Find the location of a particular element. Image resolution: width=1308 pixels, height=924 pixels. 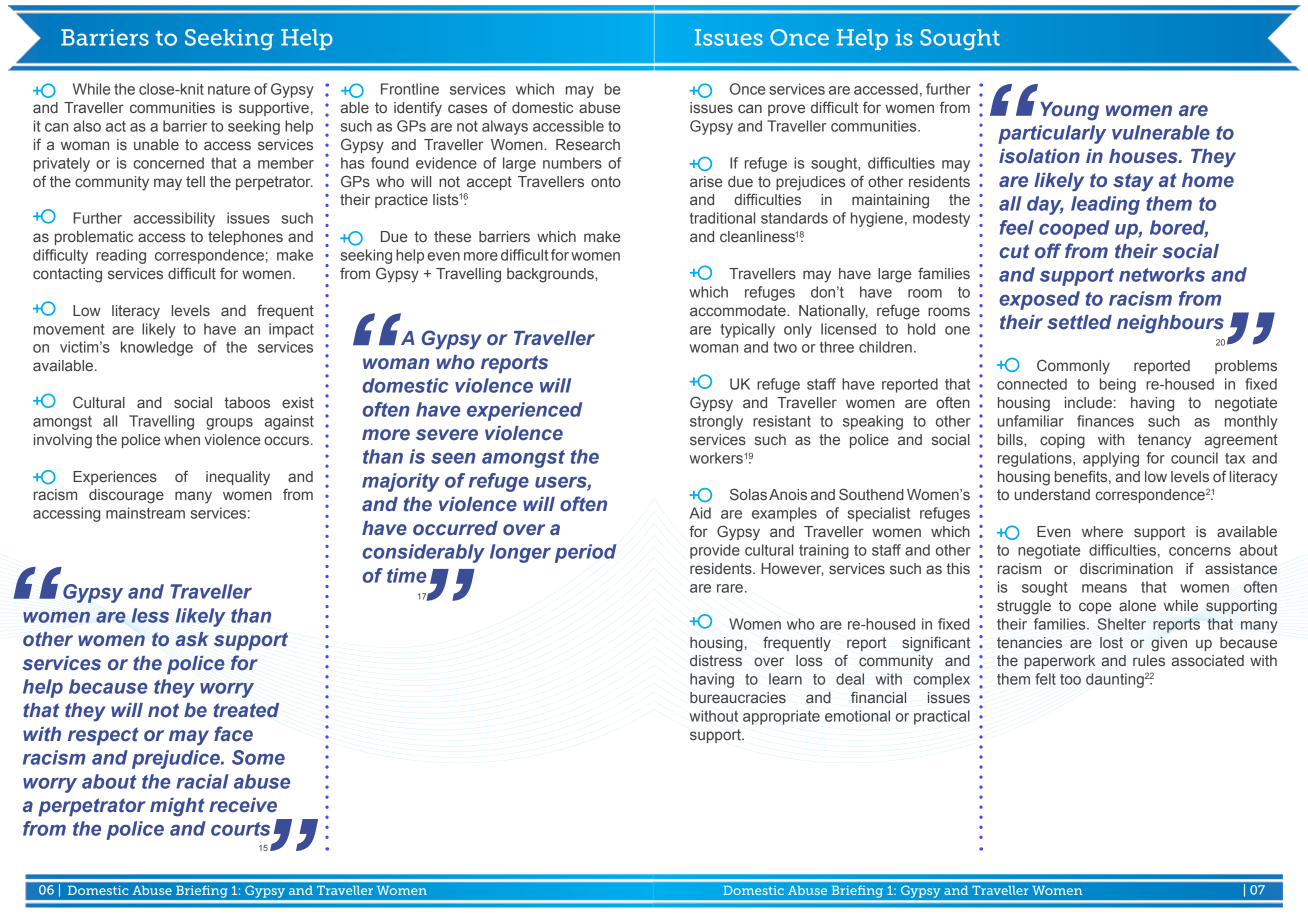

applying is located at coordinates (1111, 459).
